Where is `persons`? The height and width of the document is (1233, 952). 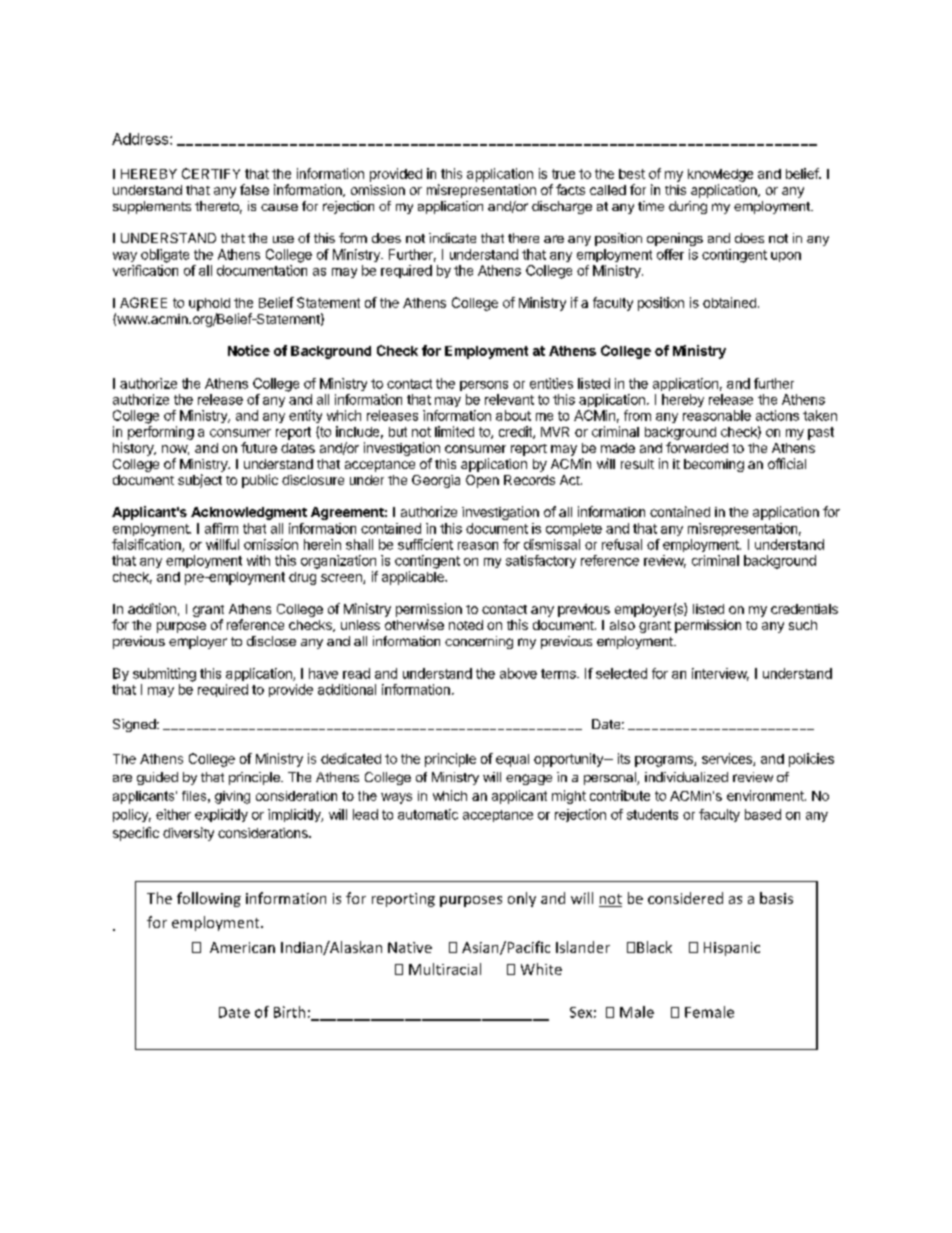 persons is located at coordinates (484, 386).
